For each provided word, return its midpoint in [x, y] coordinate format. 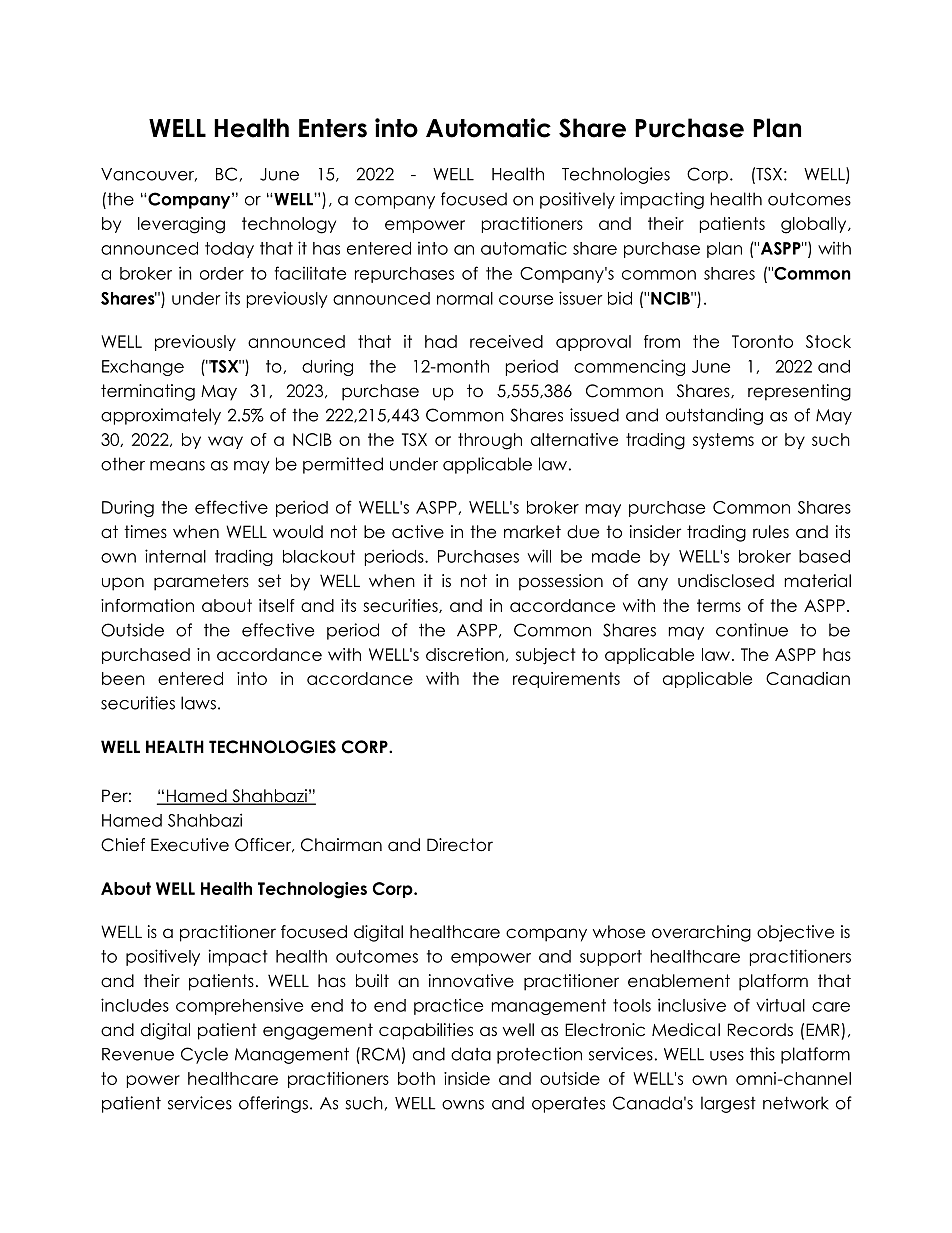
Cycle [204, 1055]
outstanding [714, 416]
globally [815, 225]
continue [752, 630]
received [506, 341]
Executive [190, 845]
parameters [201, 582]
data [471, 1054]
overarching [701, 933]
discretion [465, 654]
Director [460, 845]
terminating [148, 392]
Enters [333, 128]
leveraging [181, 225]
